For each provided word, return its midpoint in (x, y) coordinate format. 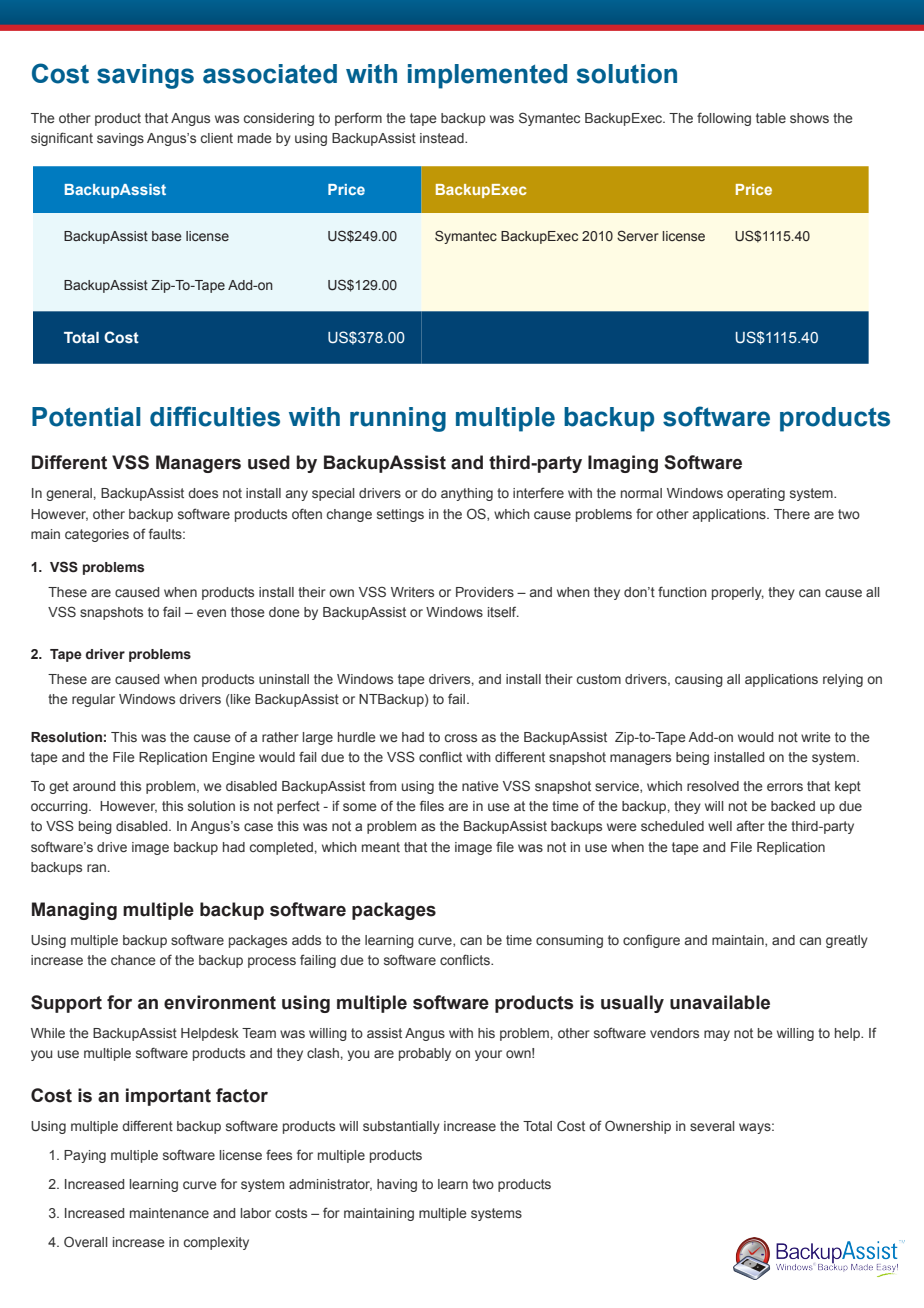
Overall (85, 1241)
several (712, 1126)
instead (443, 138)
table (771, 118)
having (397, 1185)
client (217, 138)
